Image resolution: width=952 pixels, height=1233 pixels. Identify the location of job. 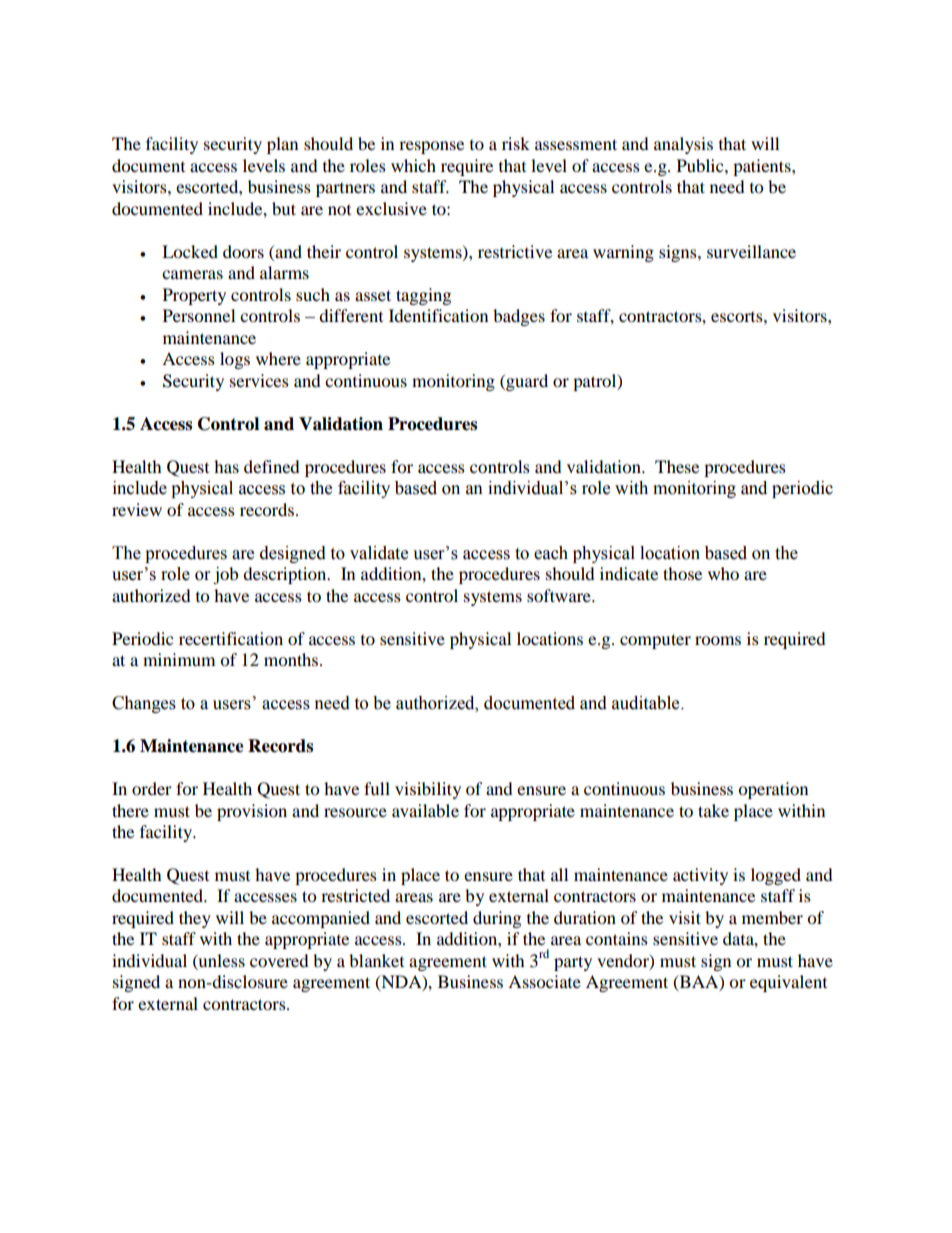
(225, 575).
